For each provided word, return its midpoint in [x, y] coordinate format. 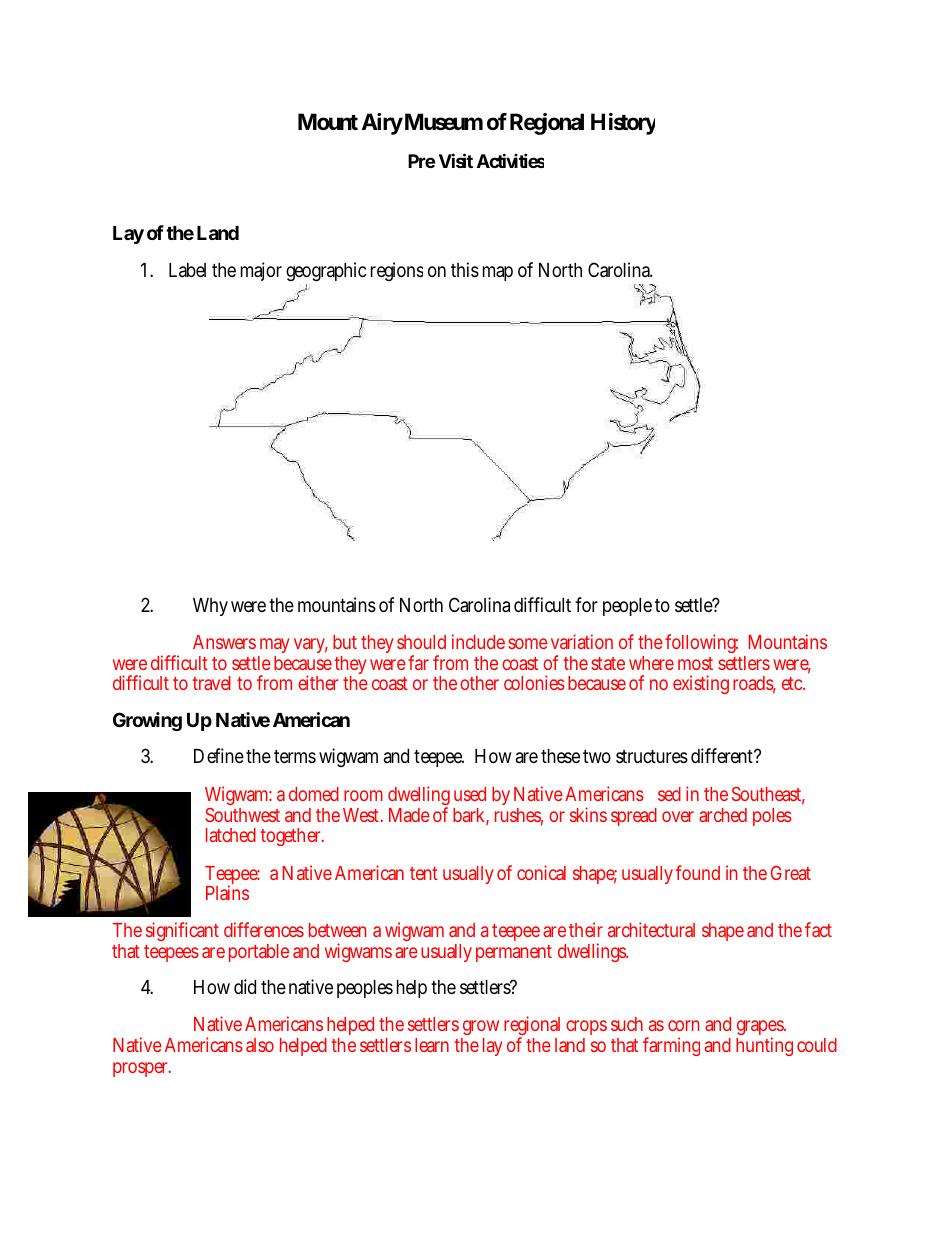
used [470, 794]
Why [210, 607]
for [586, 604]
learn [432, 1045]
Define [220, 755]
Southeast [768, 795]
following [701, 643]
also [260, 1045]
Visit [456, 161]
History [623, 124]
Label [187, 270]
